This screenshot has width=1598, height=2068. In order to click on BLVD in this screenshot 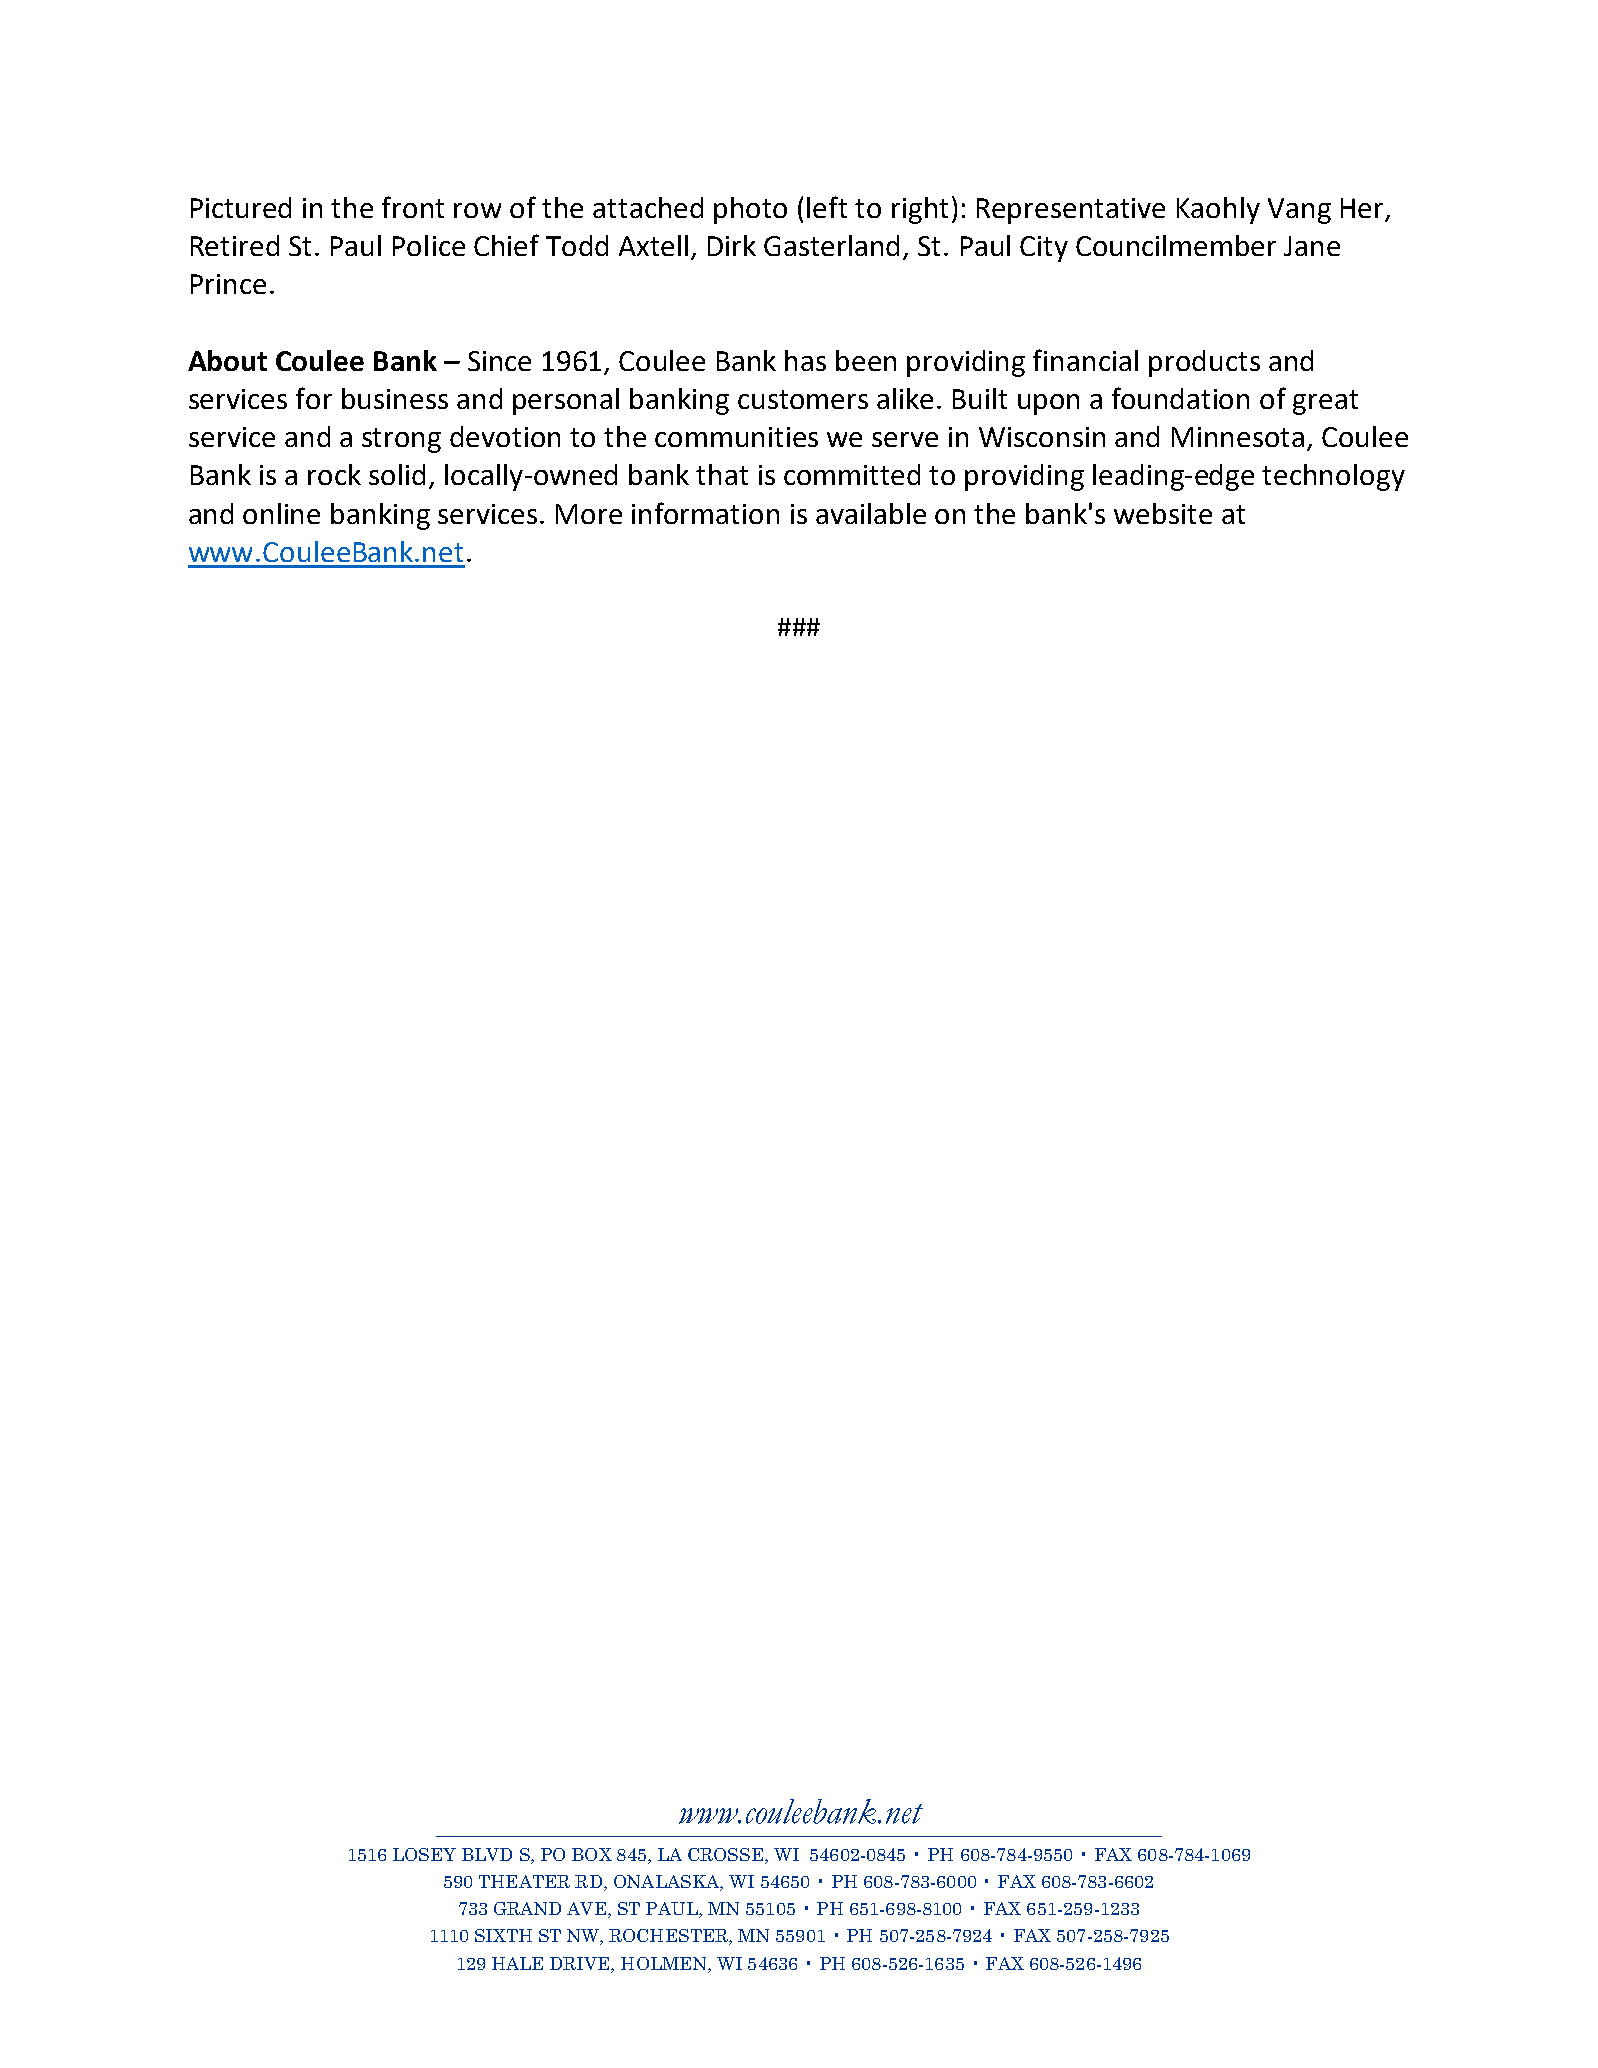, I will do `click(487, 1854)`.
